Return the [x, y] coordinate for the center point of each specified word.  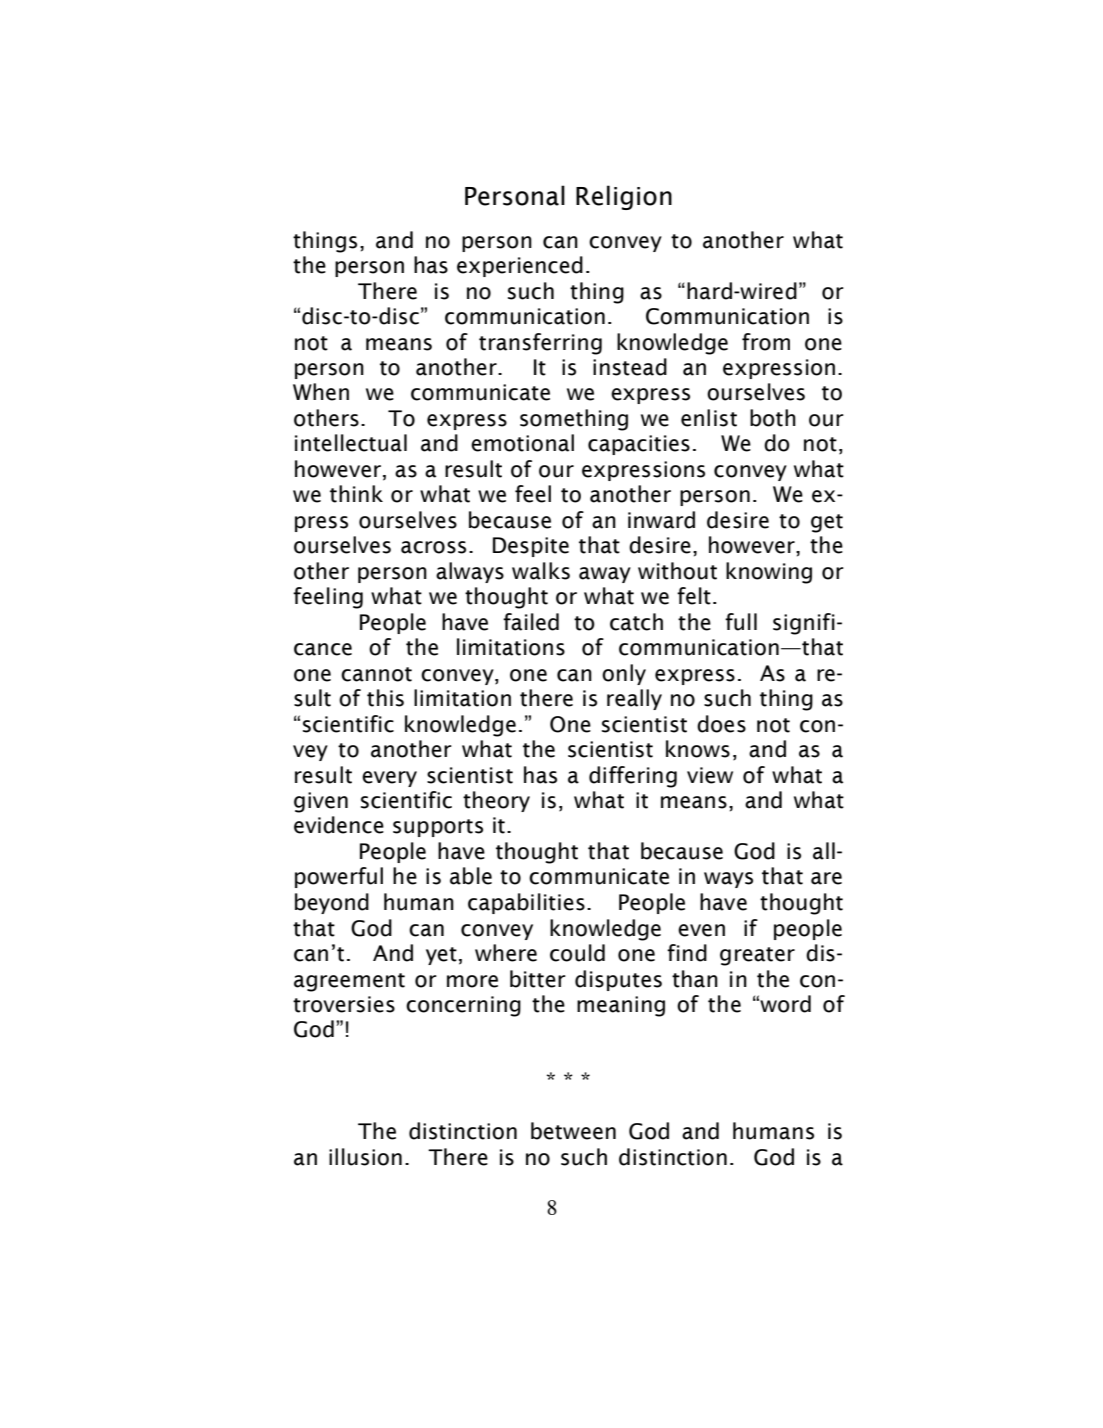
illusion [365, 1157]
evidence [339, 825]
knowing [769, 573]
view [710, 775]
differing [633, 777]
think [356, 494]
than [695, 979]
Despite [531, 547]
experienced [520, 266]
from [766, 342]
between [573, 1131]
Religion [624, 197]
